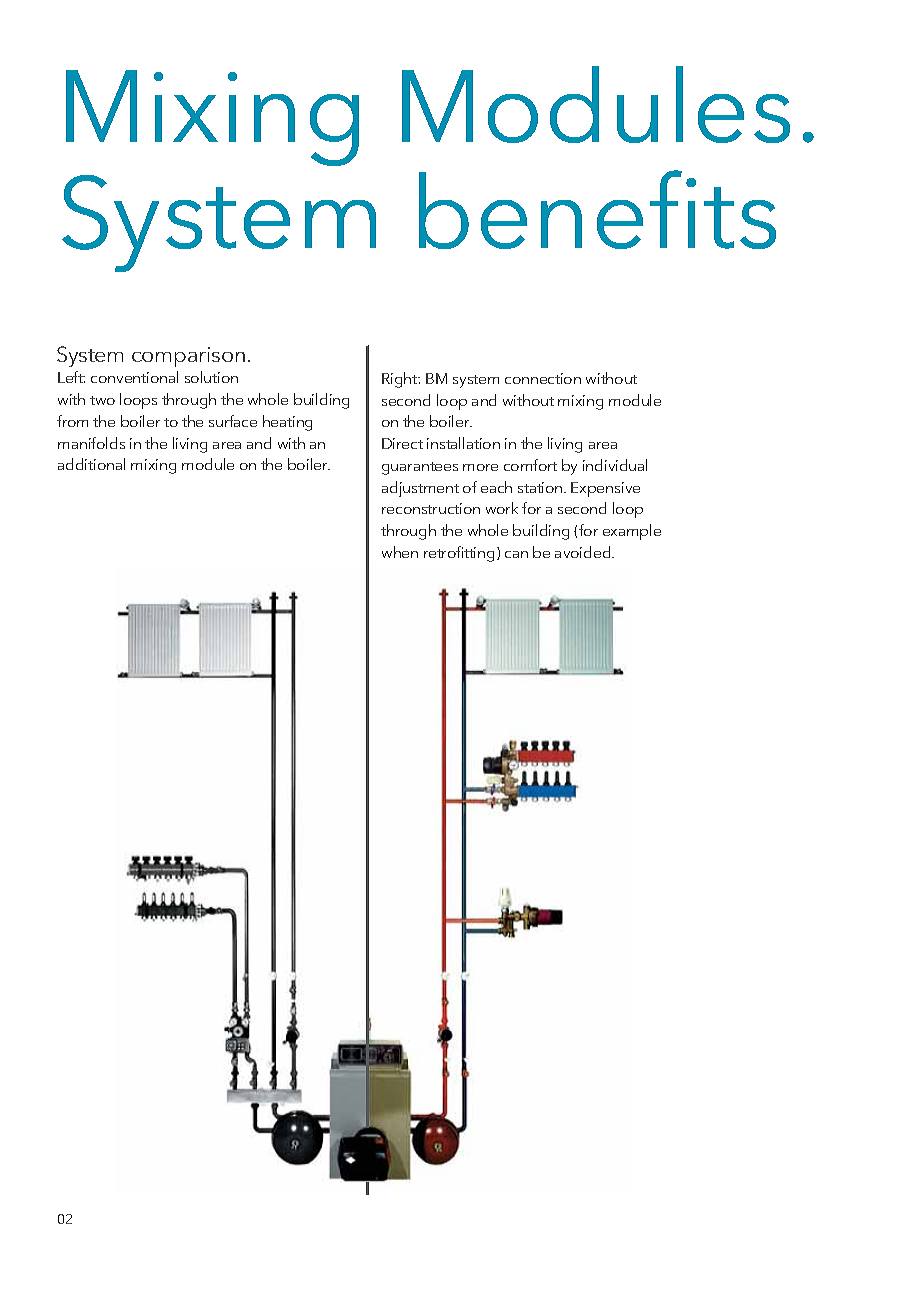  Describe the element at coordinates (530, 465) in the document. I see `comfort` at that location.
